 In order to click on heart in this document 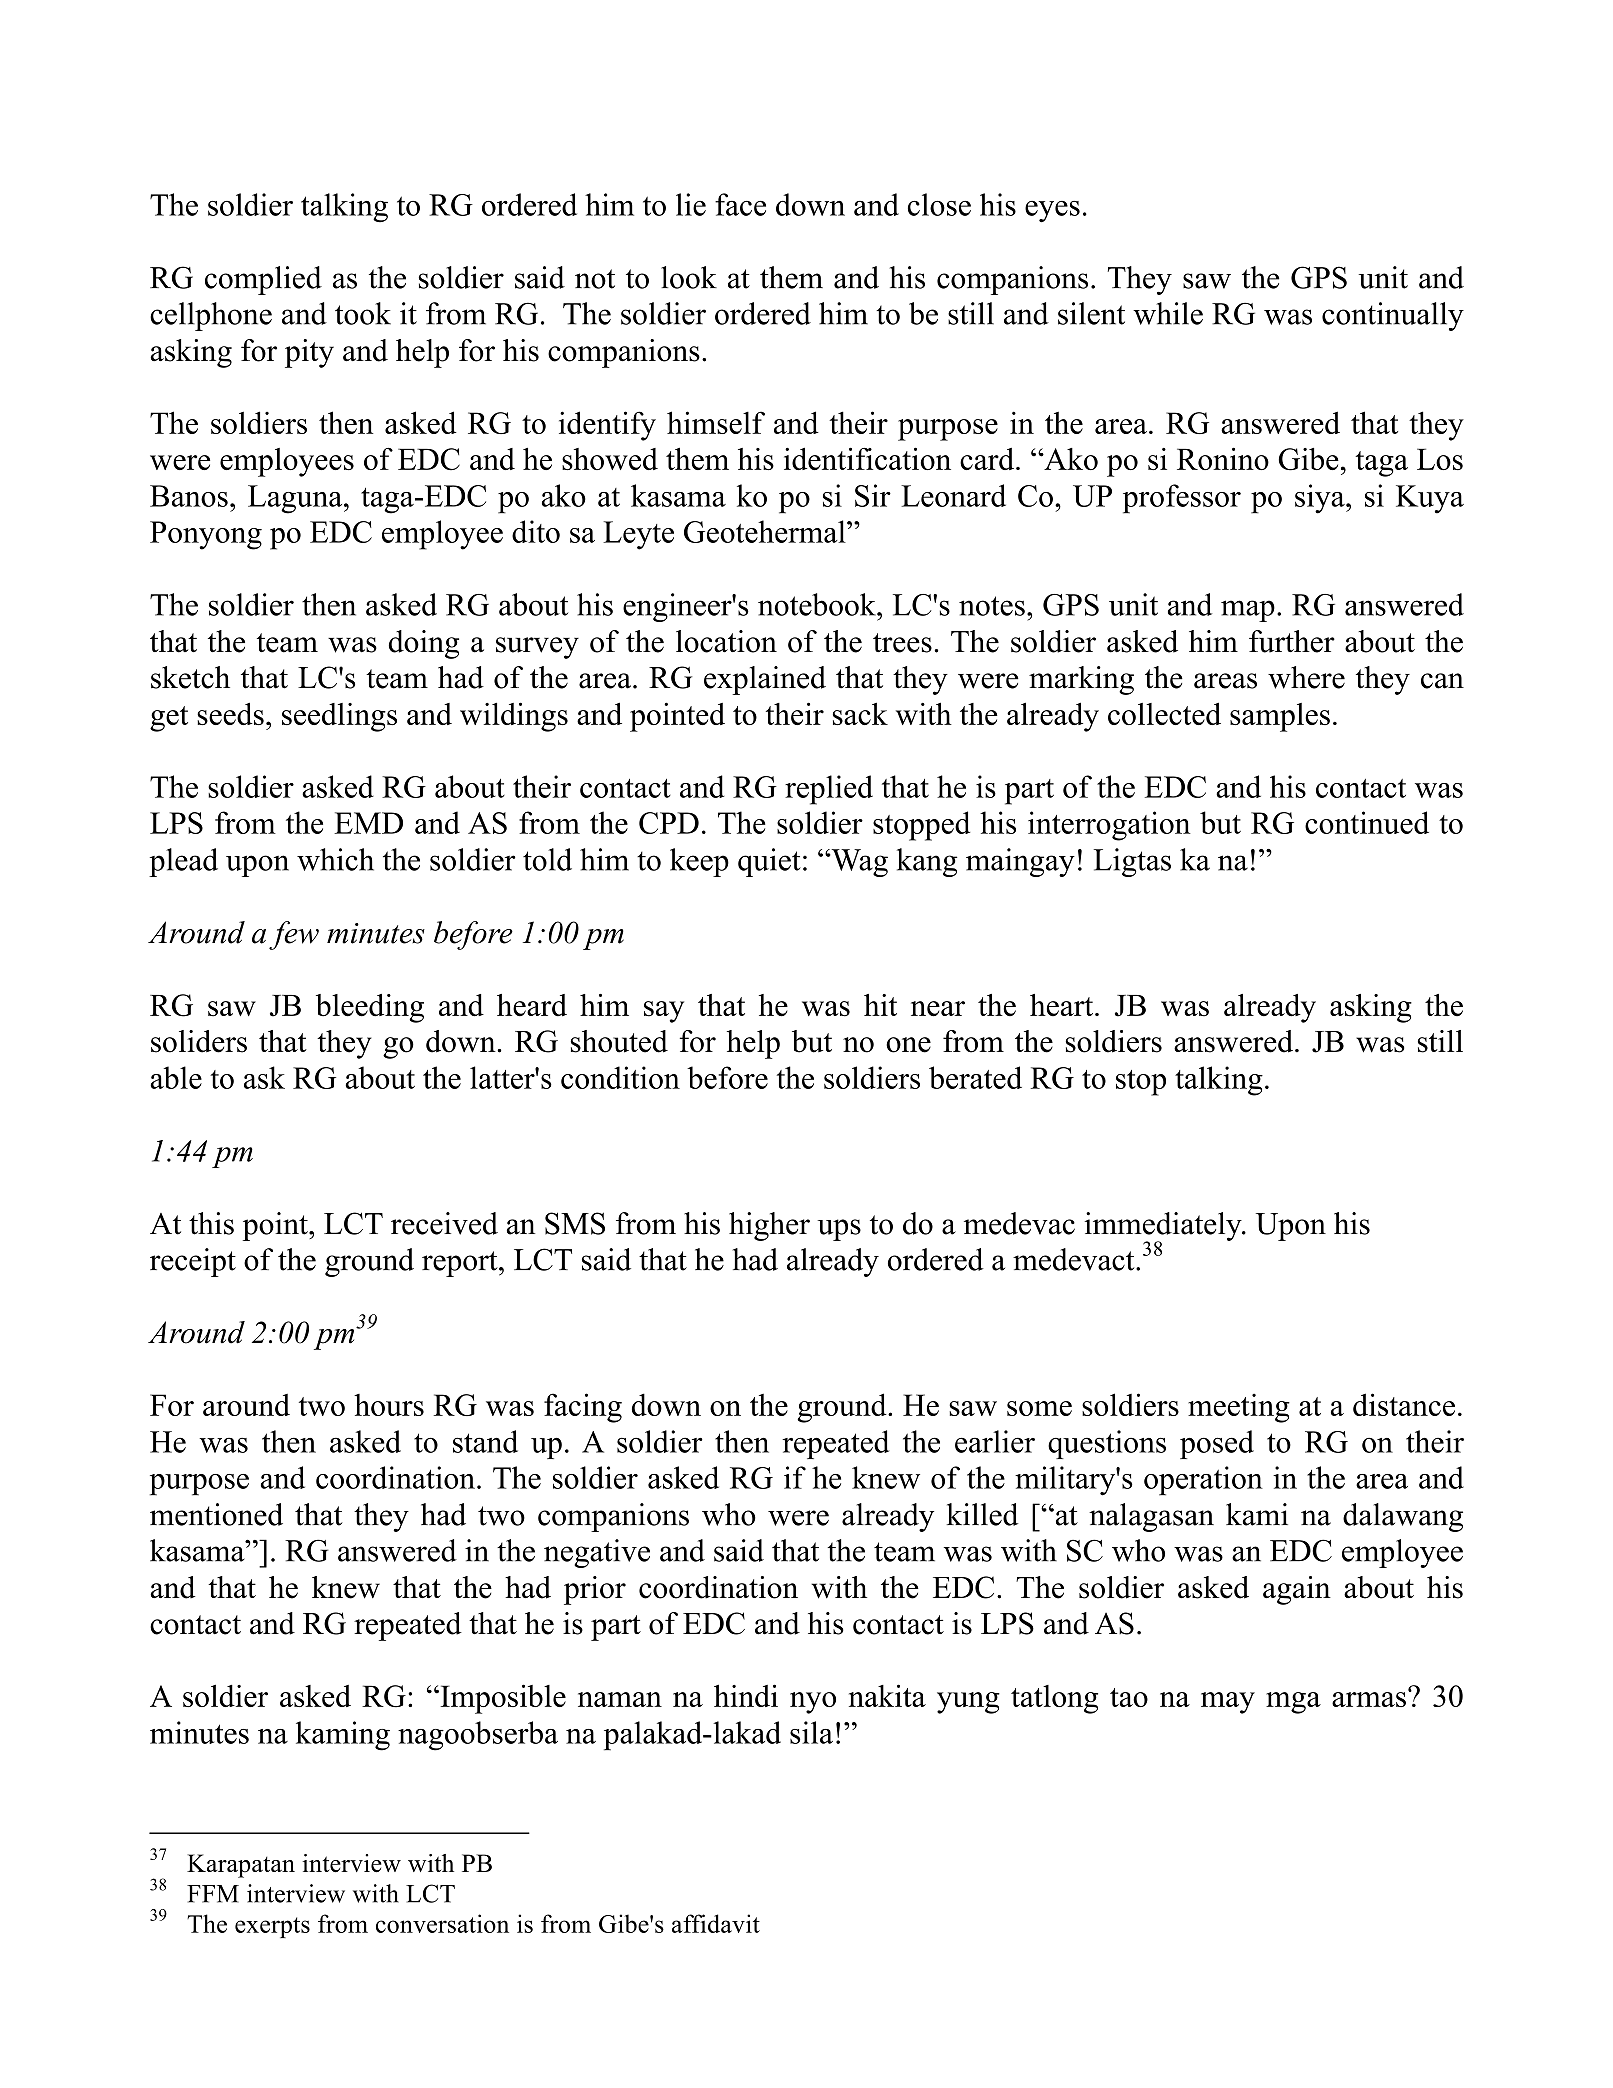, I will do `click(1063, 1005)`.
